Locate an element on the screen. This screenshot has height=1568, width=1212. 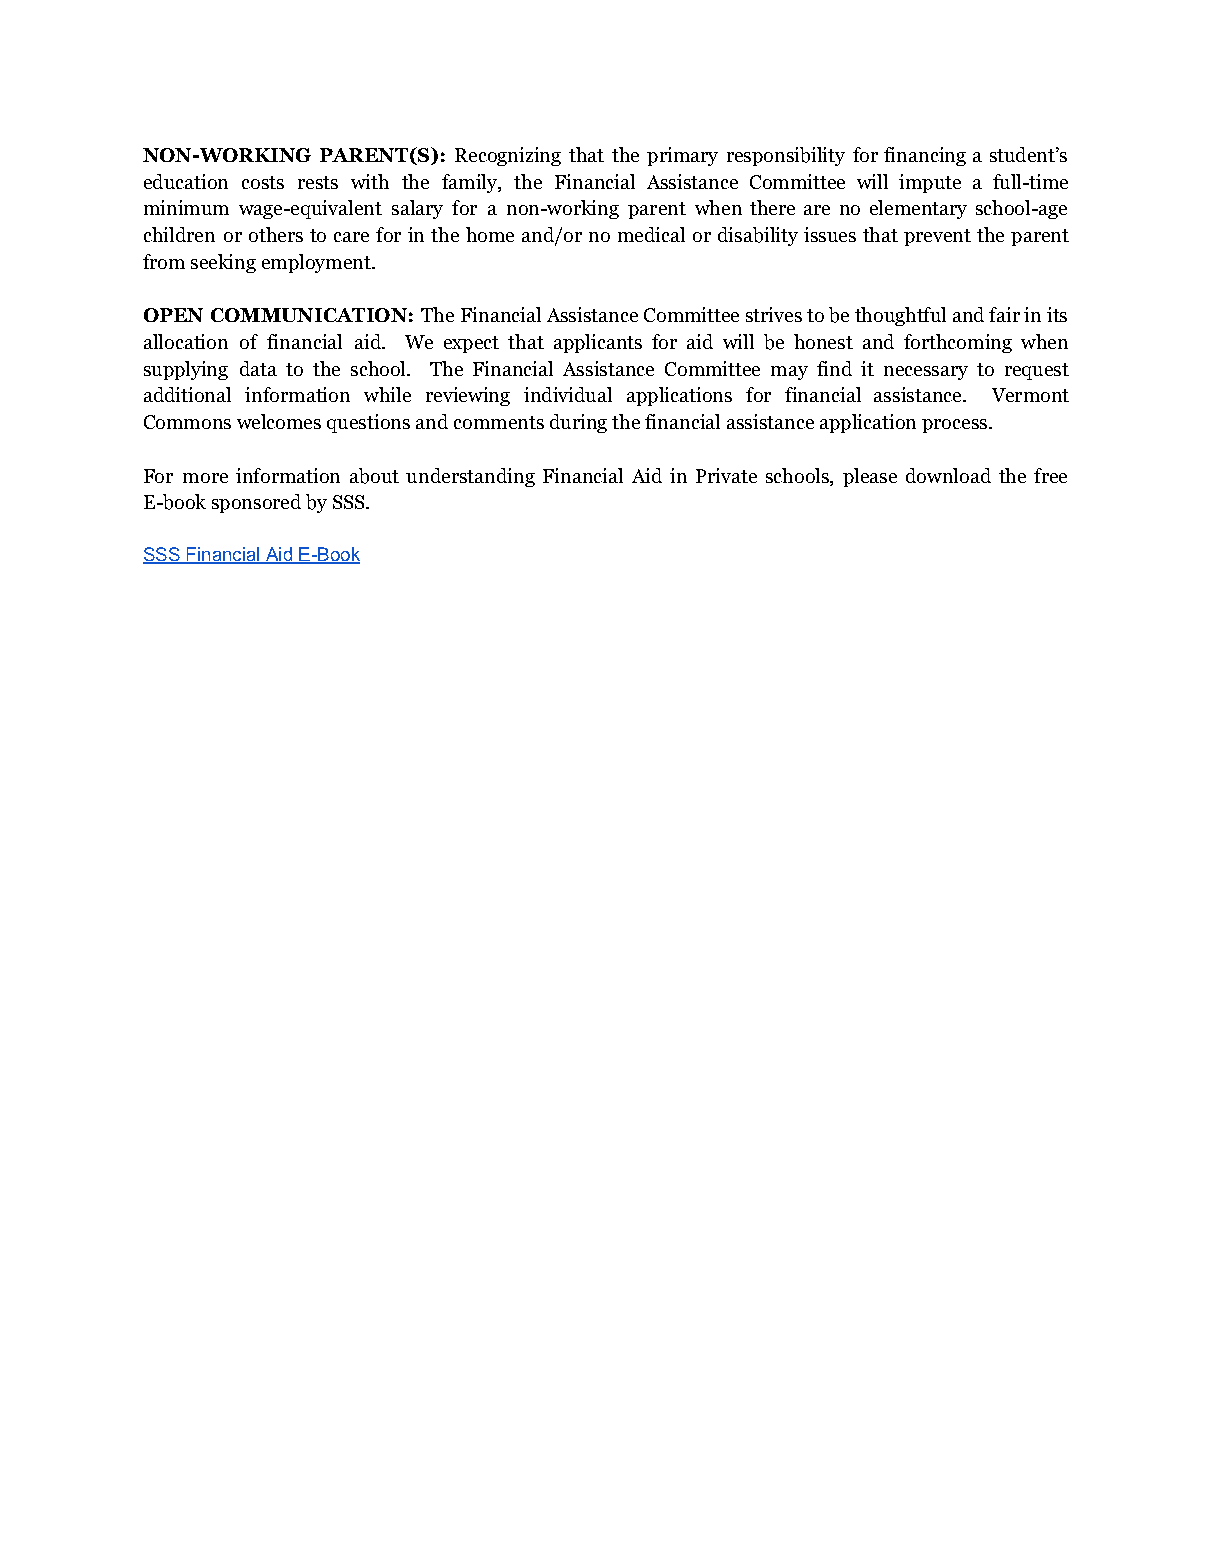
download is located at coordinates (948, 475).
